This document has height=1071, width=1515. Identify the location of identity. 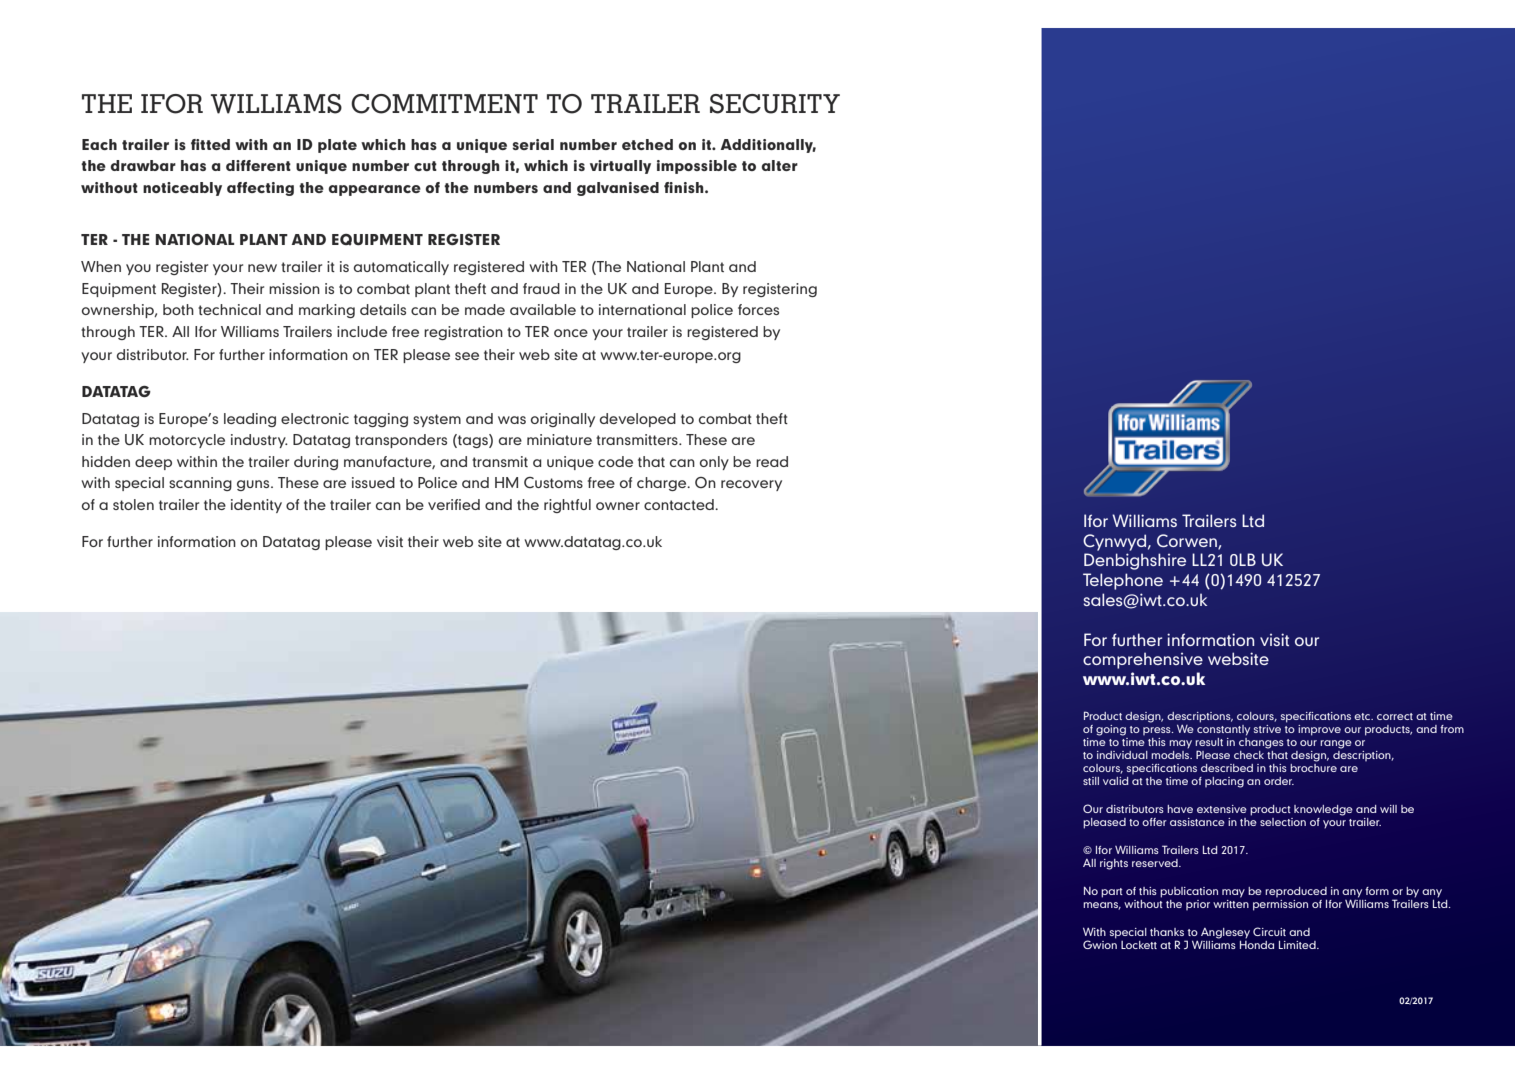
(256, 506).
